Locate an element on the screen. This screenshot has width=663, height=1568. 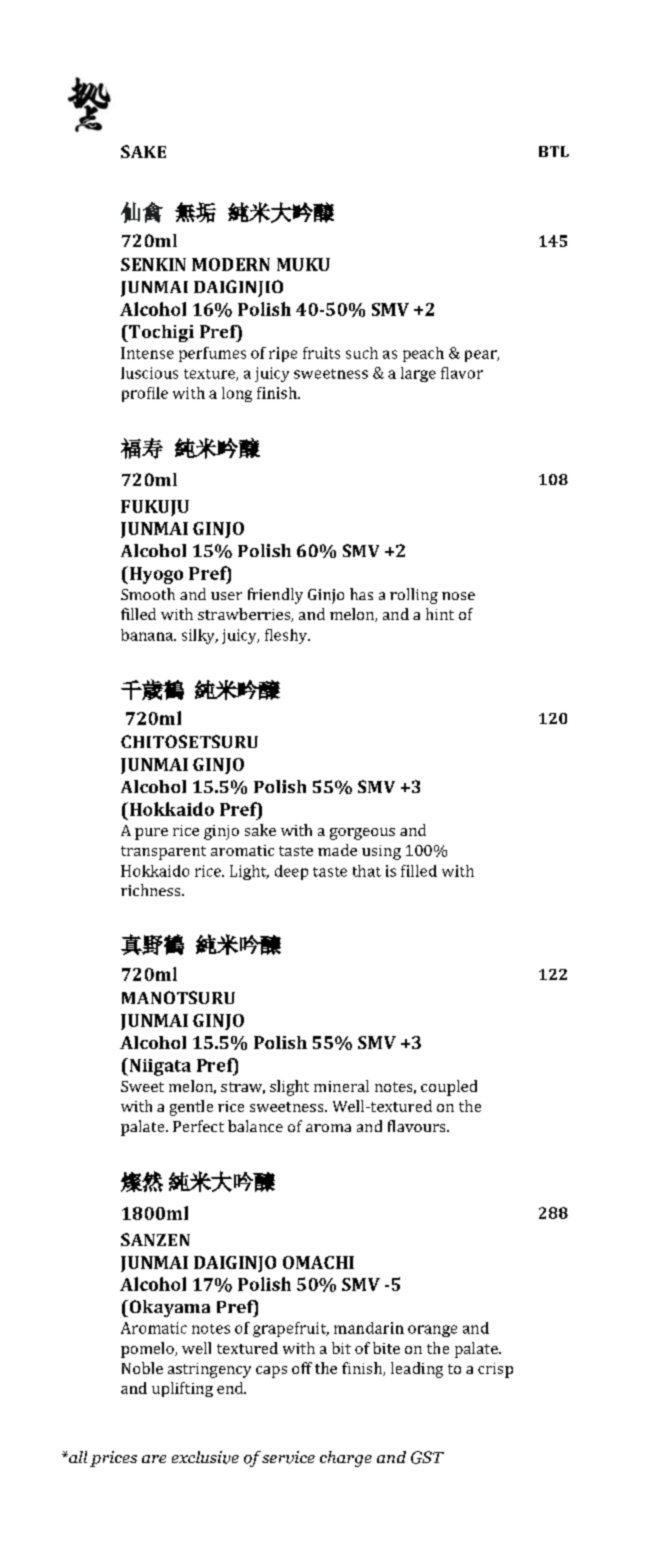
fruits is located at coordinates (321, 353).
